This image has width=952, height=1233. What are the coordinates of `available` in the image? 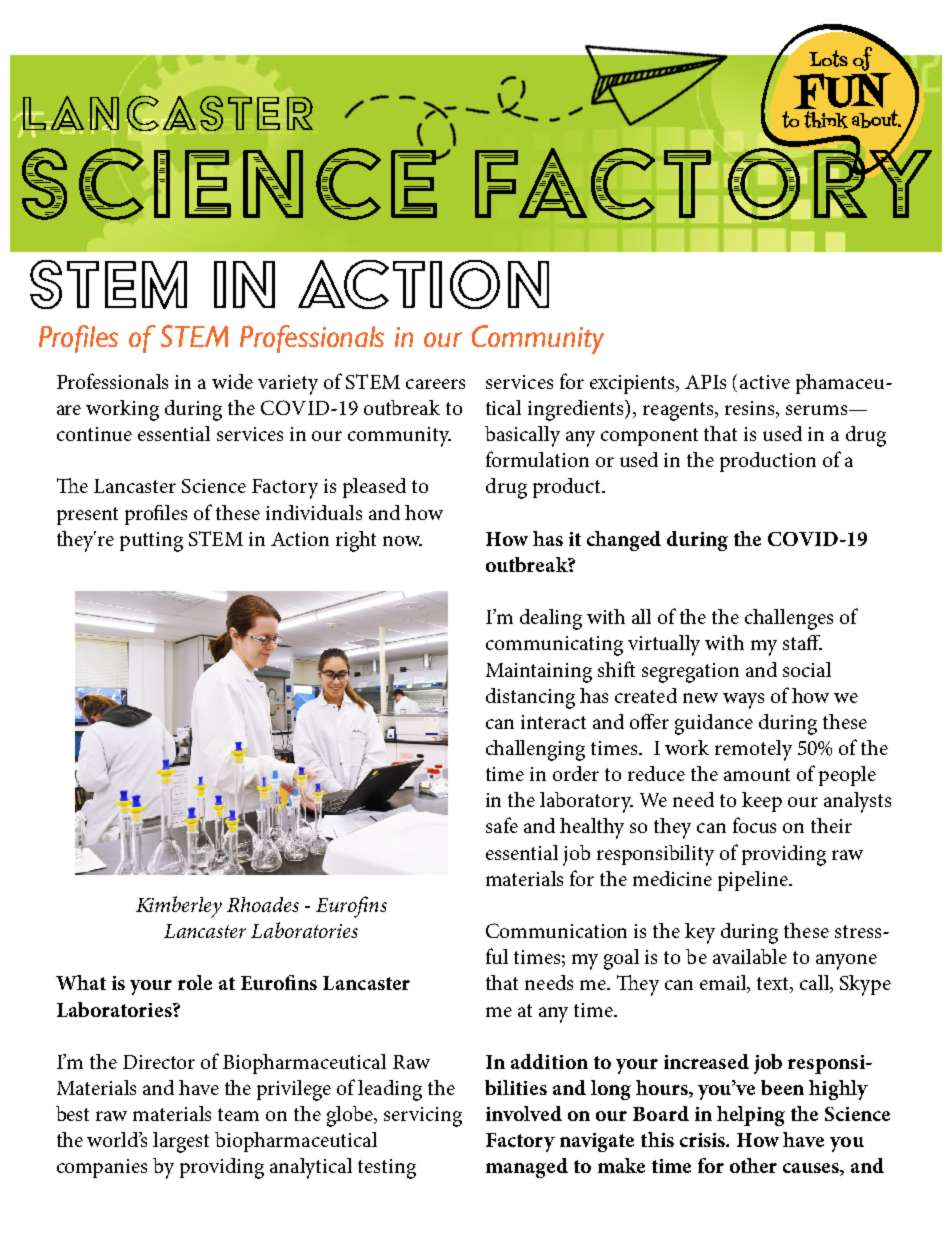 It's located at (750, 956).
